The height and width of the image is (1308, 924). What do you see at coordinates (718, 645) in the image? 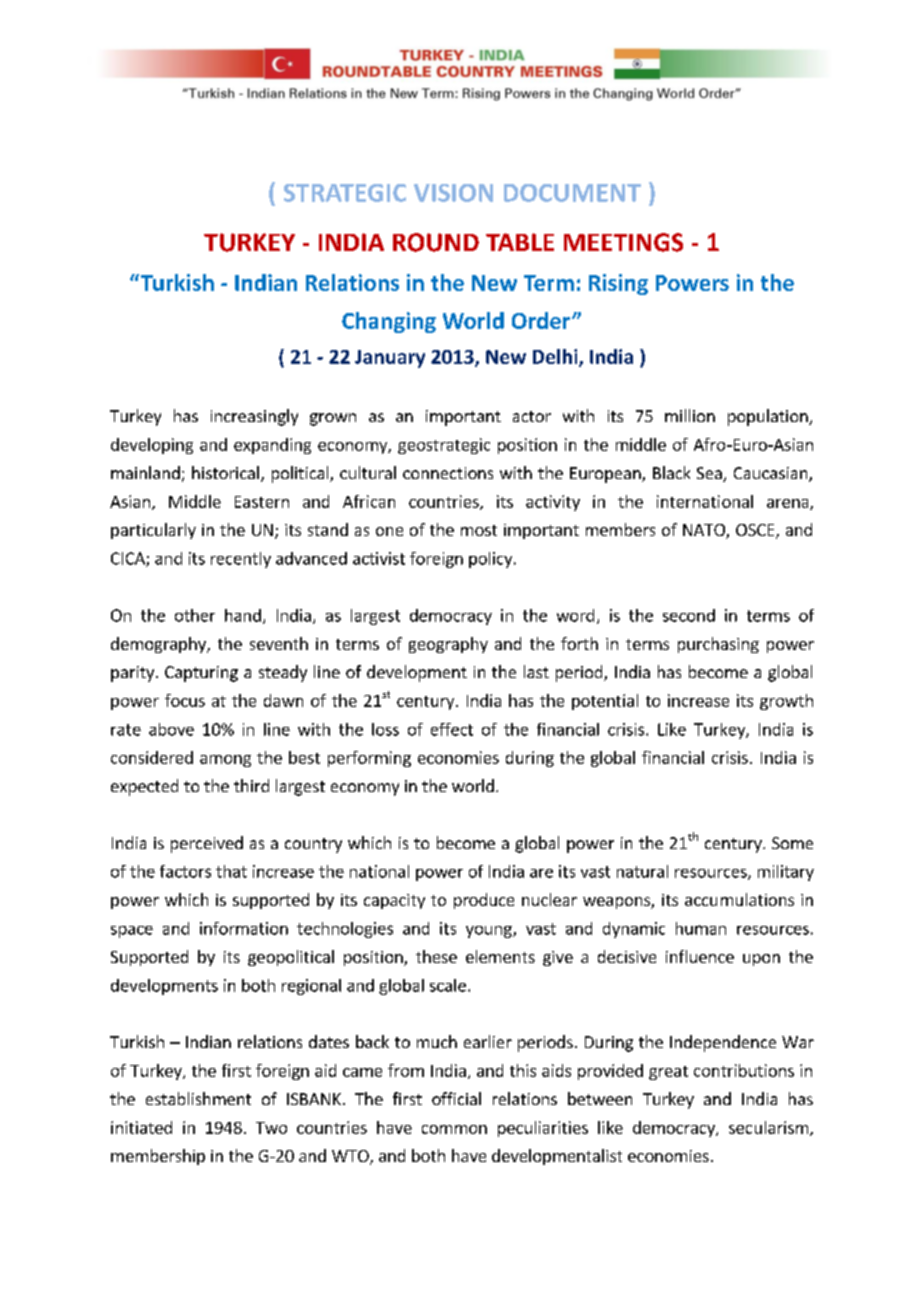
I see `purchasing` at bounding box center [718, 645].
